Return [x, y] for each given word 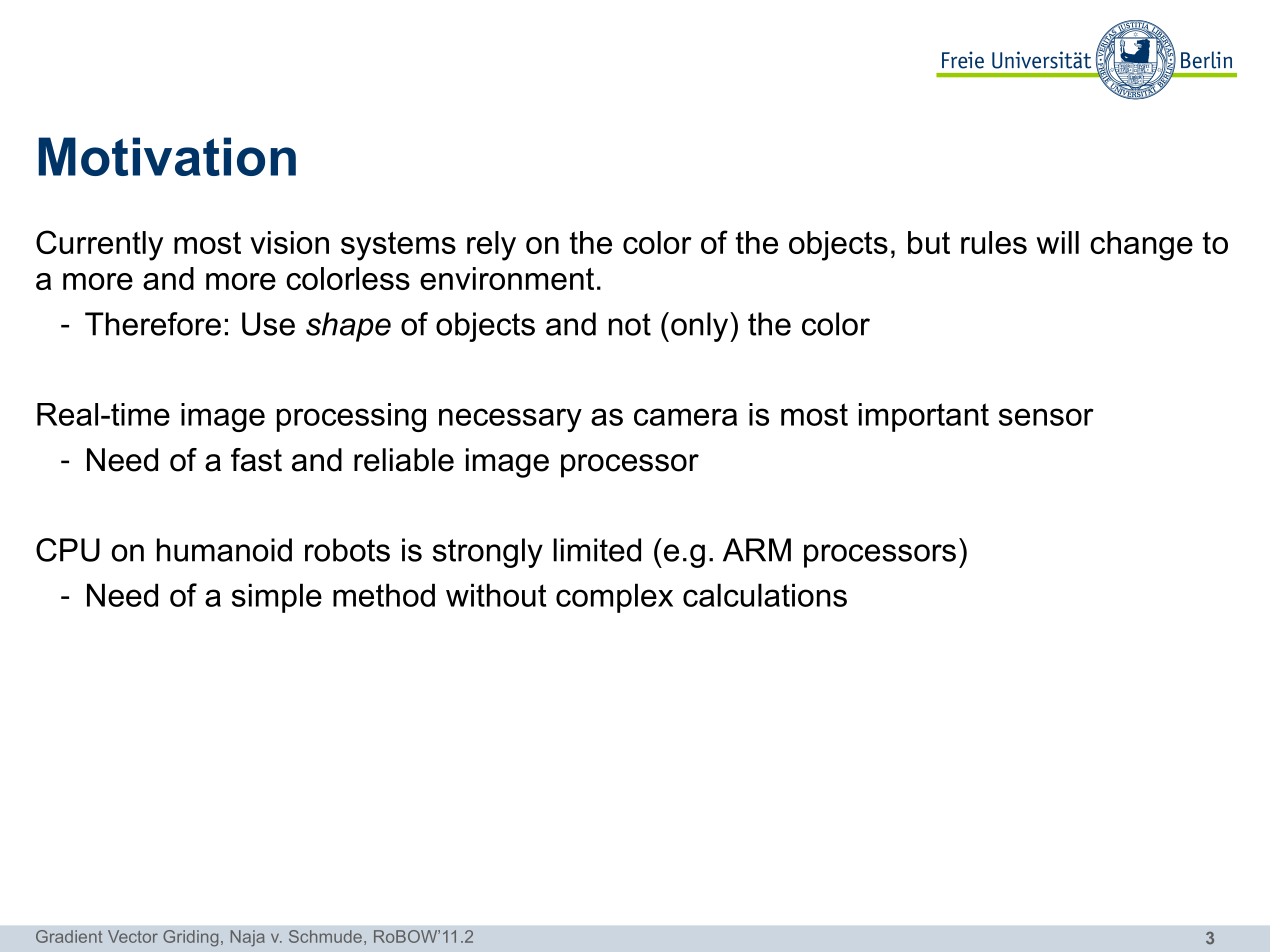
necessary [510, 420]
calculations [765, 595]
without [496, 595]
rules [994, 242]
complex [614, 598]
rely [491, 246]
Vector [133, 936]
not [630, 324]
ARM [757, 550]
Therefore [153, 324]
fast [256, 460]
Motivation [167, 156]
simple [277, 598]
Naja [248, 938]
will [1057, 242]
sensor [1046, 417]
